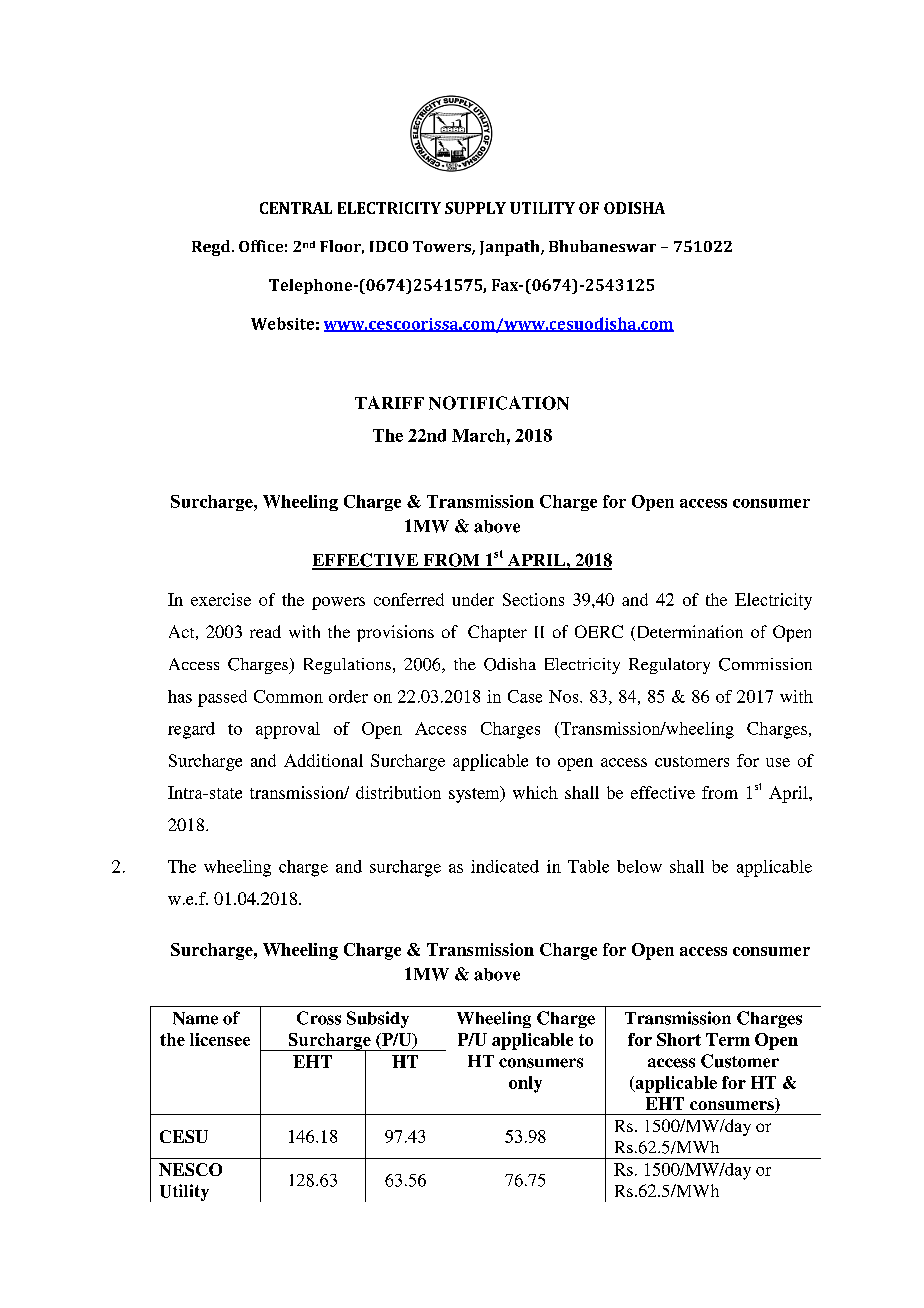  What do you see at coordinates (296, 208) in the screenshot?
I see `CENTRAL` at bounding box center [296, 208].
